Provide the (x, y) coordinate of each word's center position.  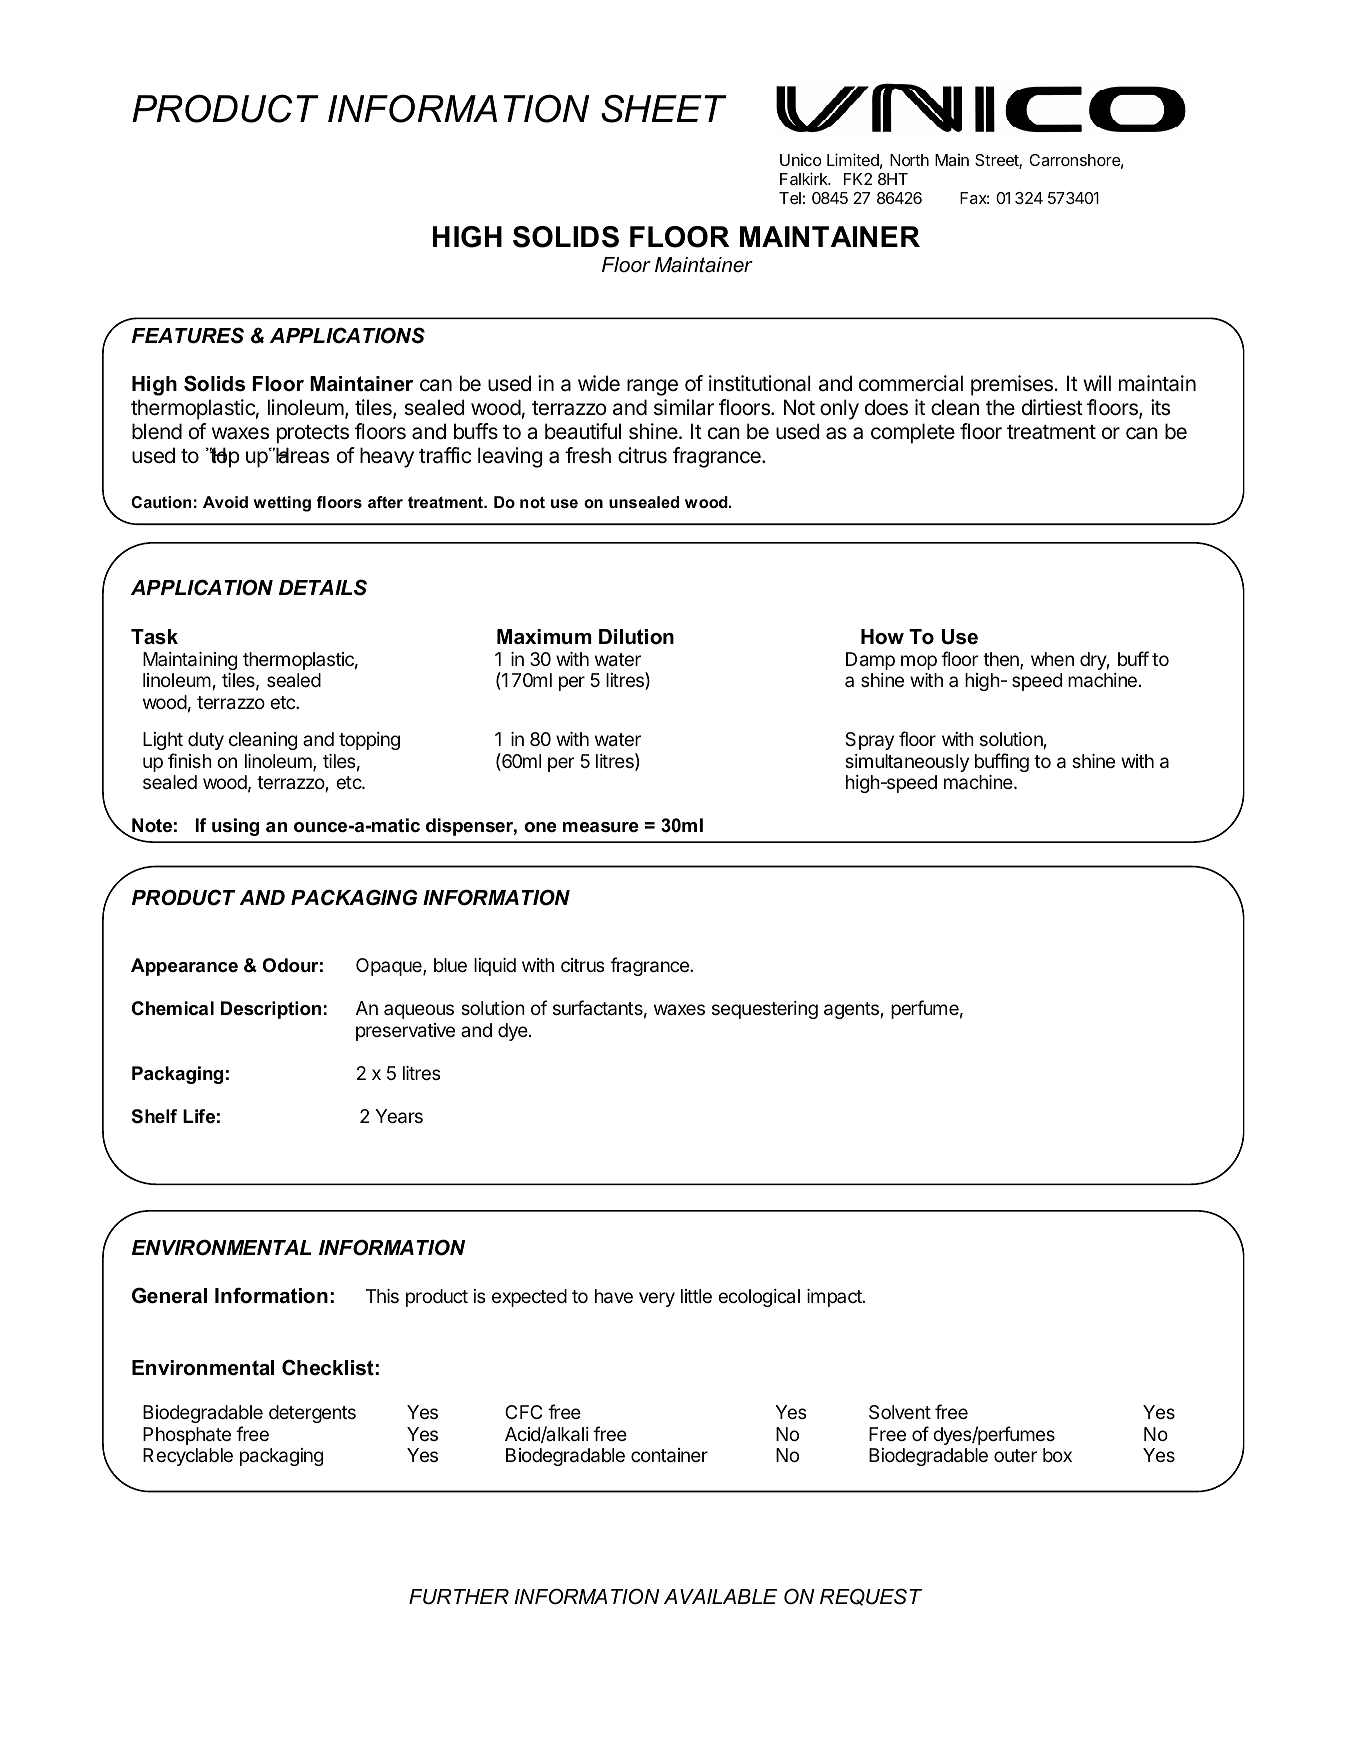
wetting (282, 504)
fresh (588, 455)
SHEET (663, 108)
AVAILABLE (720, 1596)
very (657, 1299)
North (909, 160)
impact (835, 1298)
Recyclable (188, 1457)
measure (601, 827)
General (169, 1295)
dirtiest (1052, 407)
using (235, 827)
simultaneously (907, 763)
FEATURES (188, 335)
